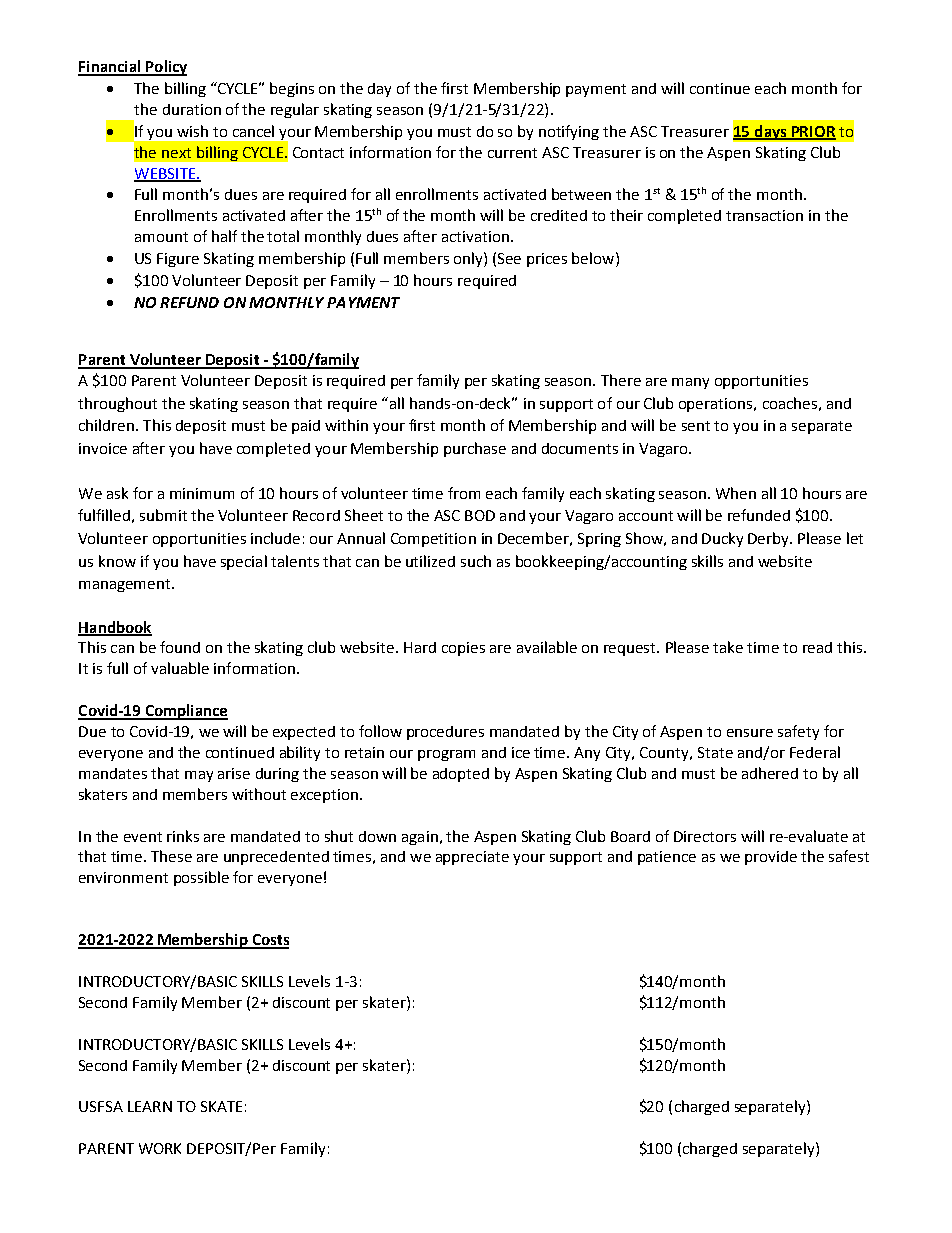 Image resolution: width=952 pixels, height=1233 pixels. Describe the element at coordinates (199, 776) in the image. I see `may` at that location.
